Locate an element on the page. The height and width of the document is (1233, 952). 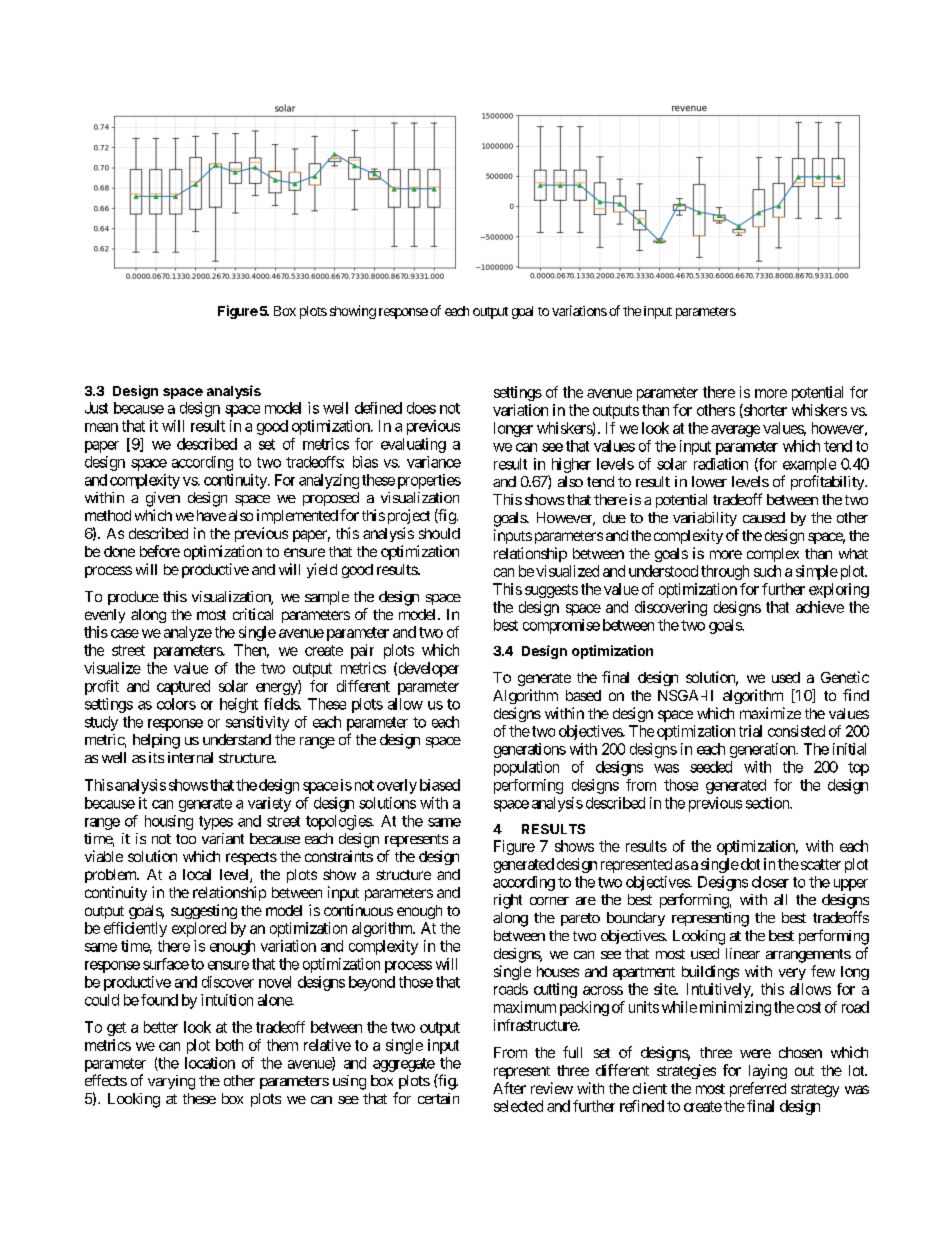
analyze is located at coordinates (188, 633).
